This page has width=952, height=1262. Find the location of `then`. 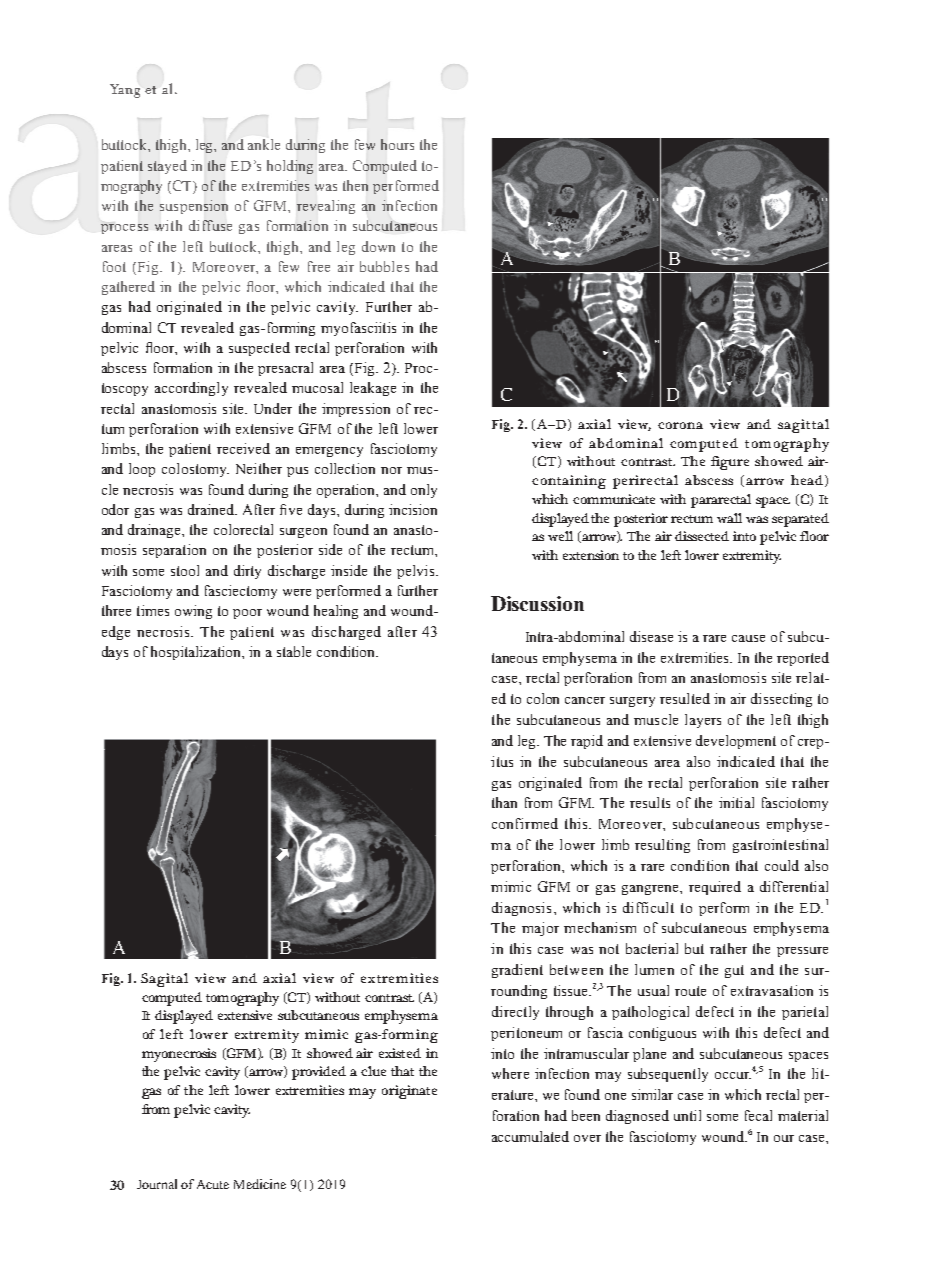

then is located at coordinates (355, 185).
